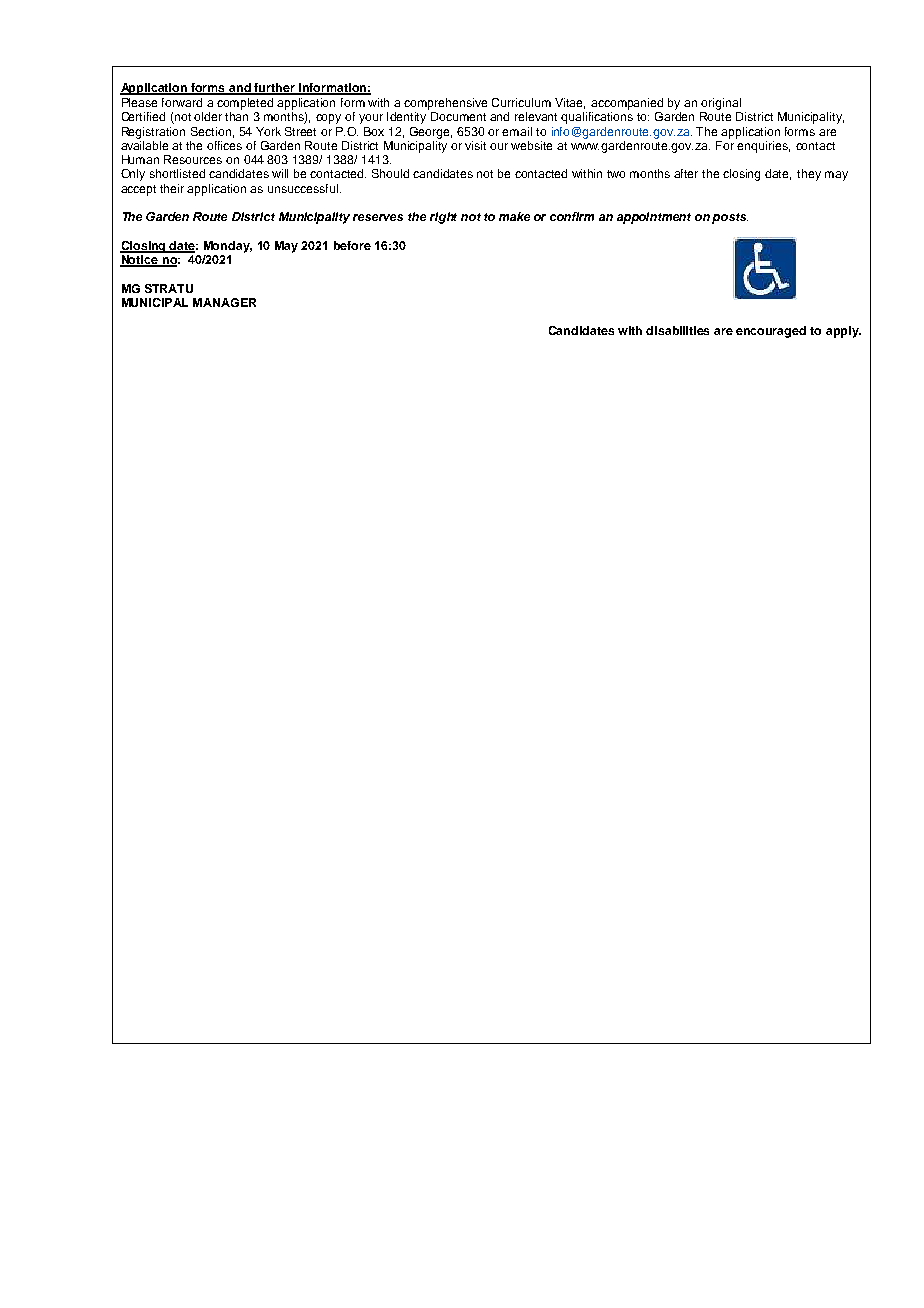 The image size is (924, 1308). Describe the element at coordinates (521, 102) in the image. I see `Curriculum` at that location.
